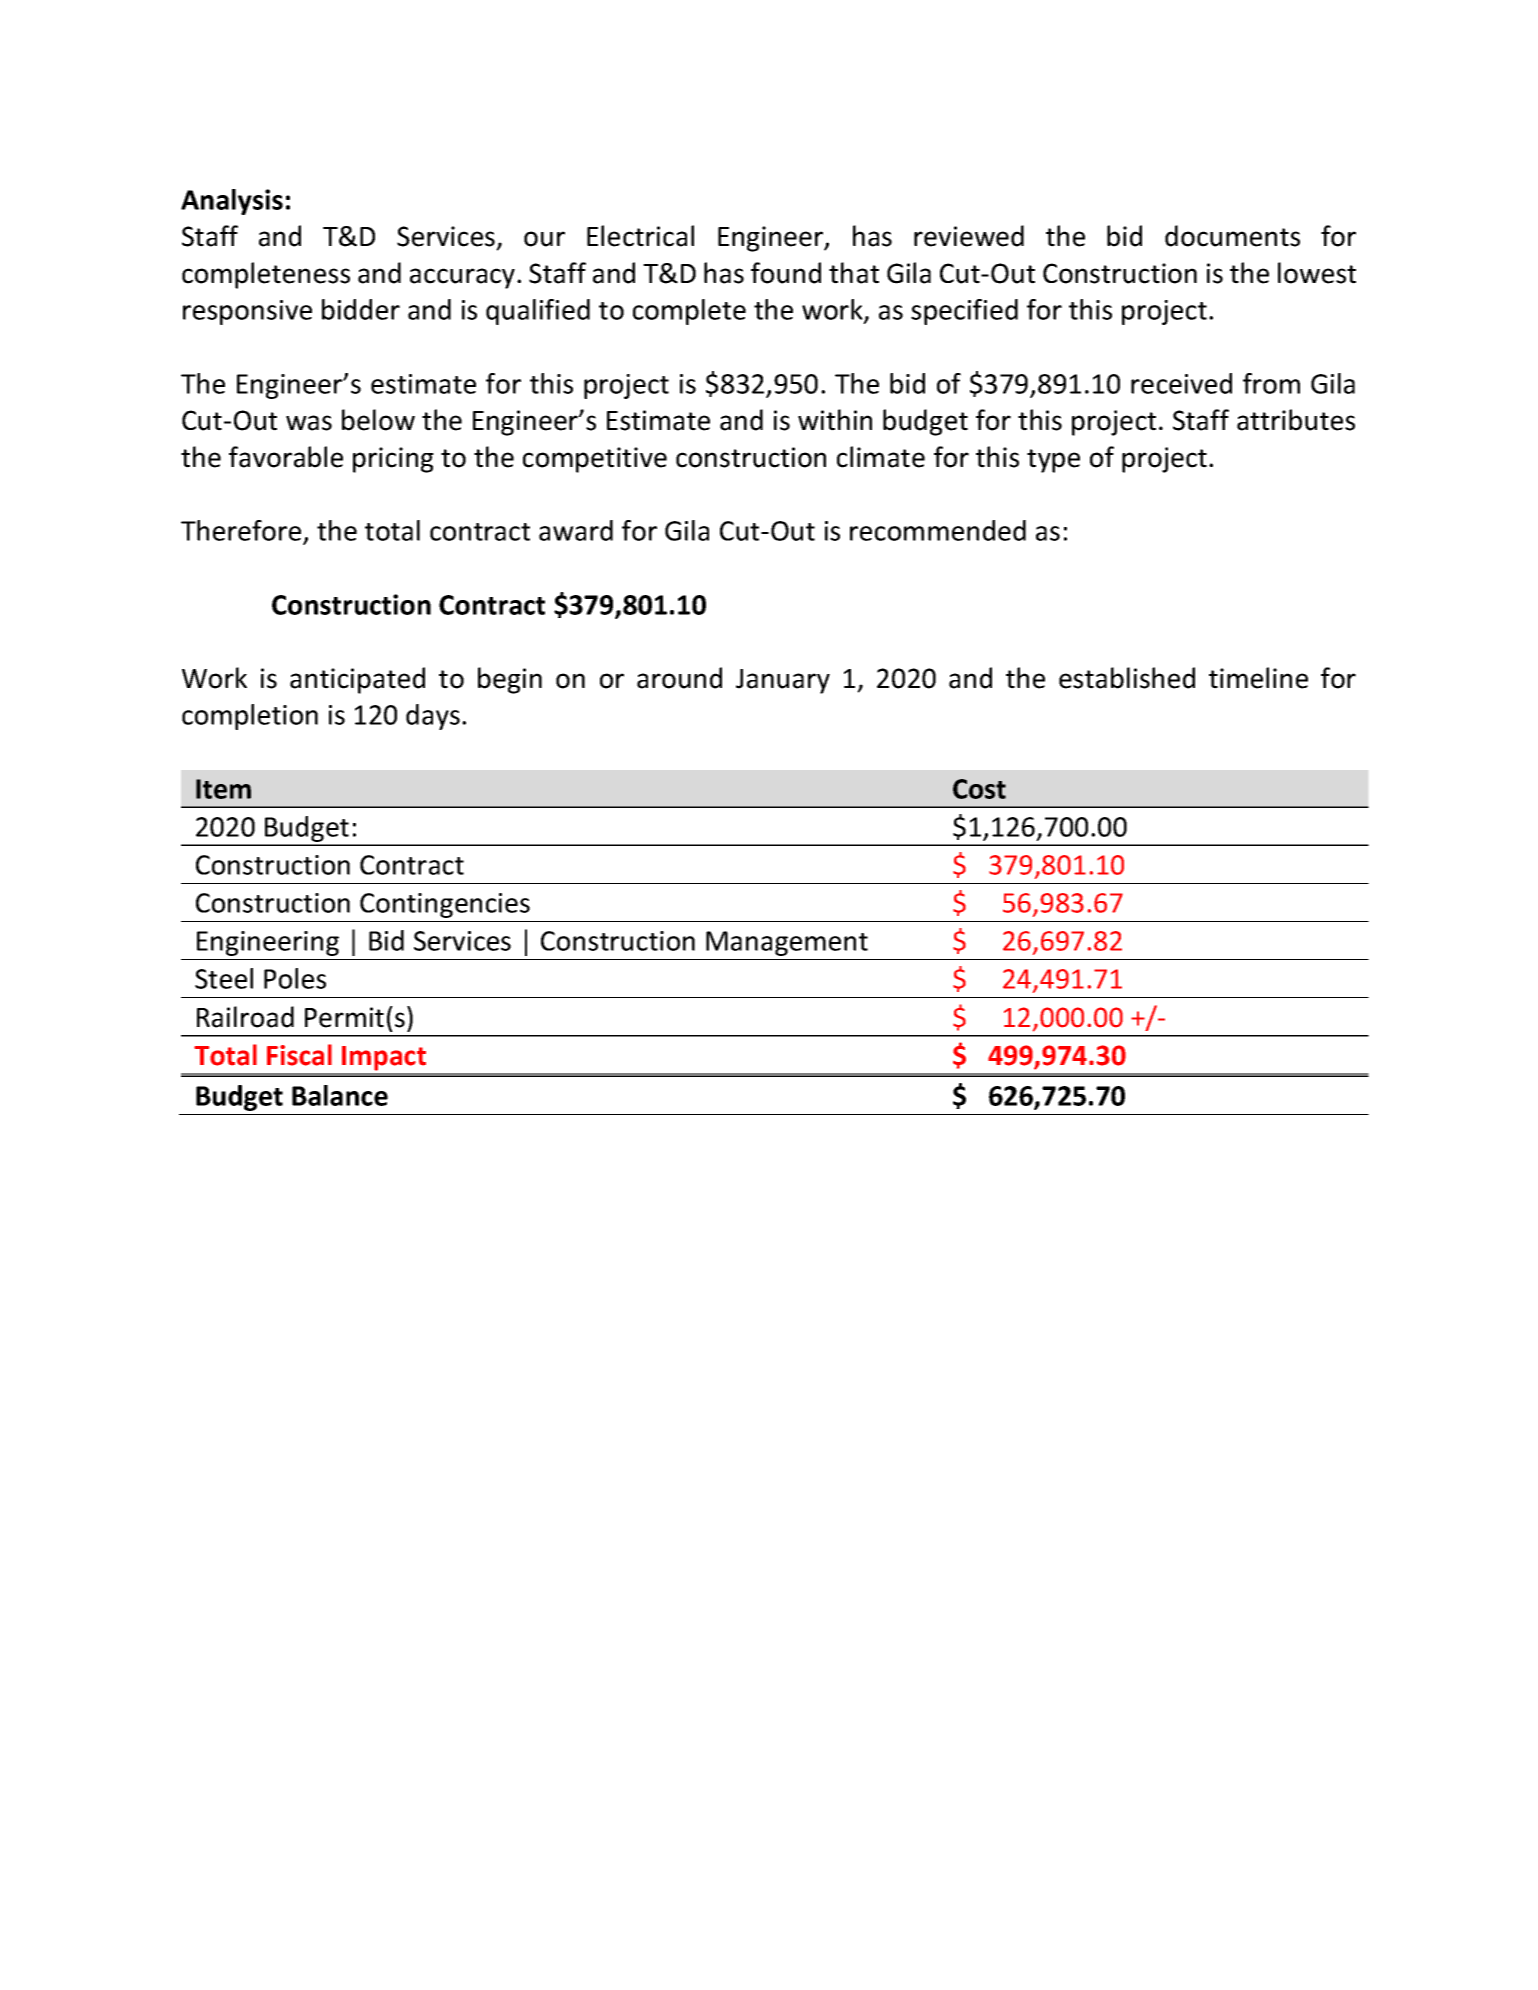 The height and width of the document is (1990, 1538). Describe the element at coordinates (232, 202) in the document. I see `Analysis` at that location.
